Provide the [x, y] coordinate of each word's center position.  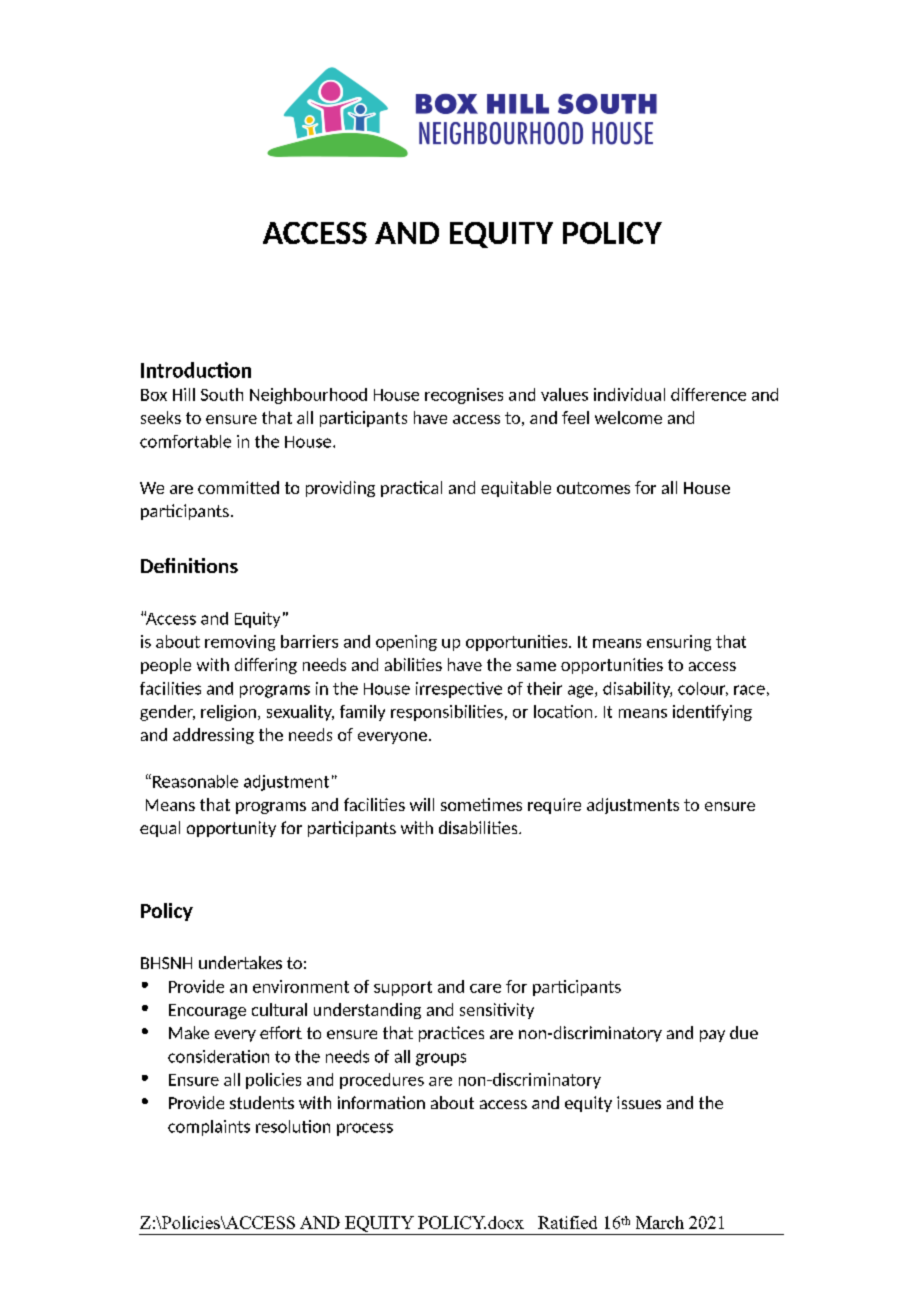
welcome [628, 417]
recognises [464, 396]
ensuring [679, 643]
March [660, 1222]
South [222, 394]
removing [240, 643]
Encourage [207, 1011]
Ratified [567, 1222]
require [554, 806]
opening [406, 643]
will [422, 804]
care [485, 988]
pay [712, 1036]
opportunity [231, 829]
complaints [209, 1128]
